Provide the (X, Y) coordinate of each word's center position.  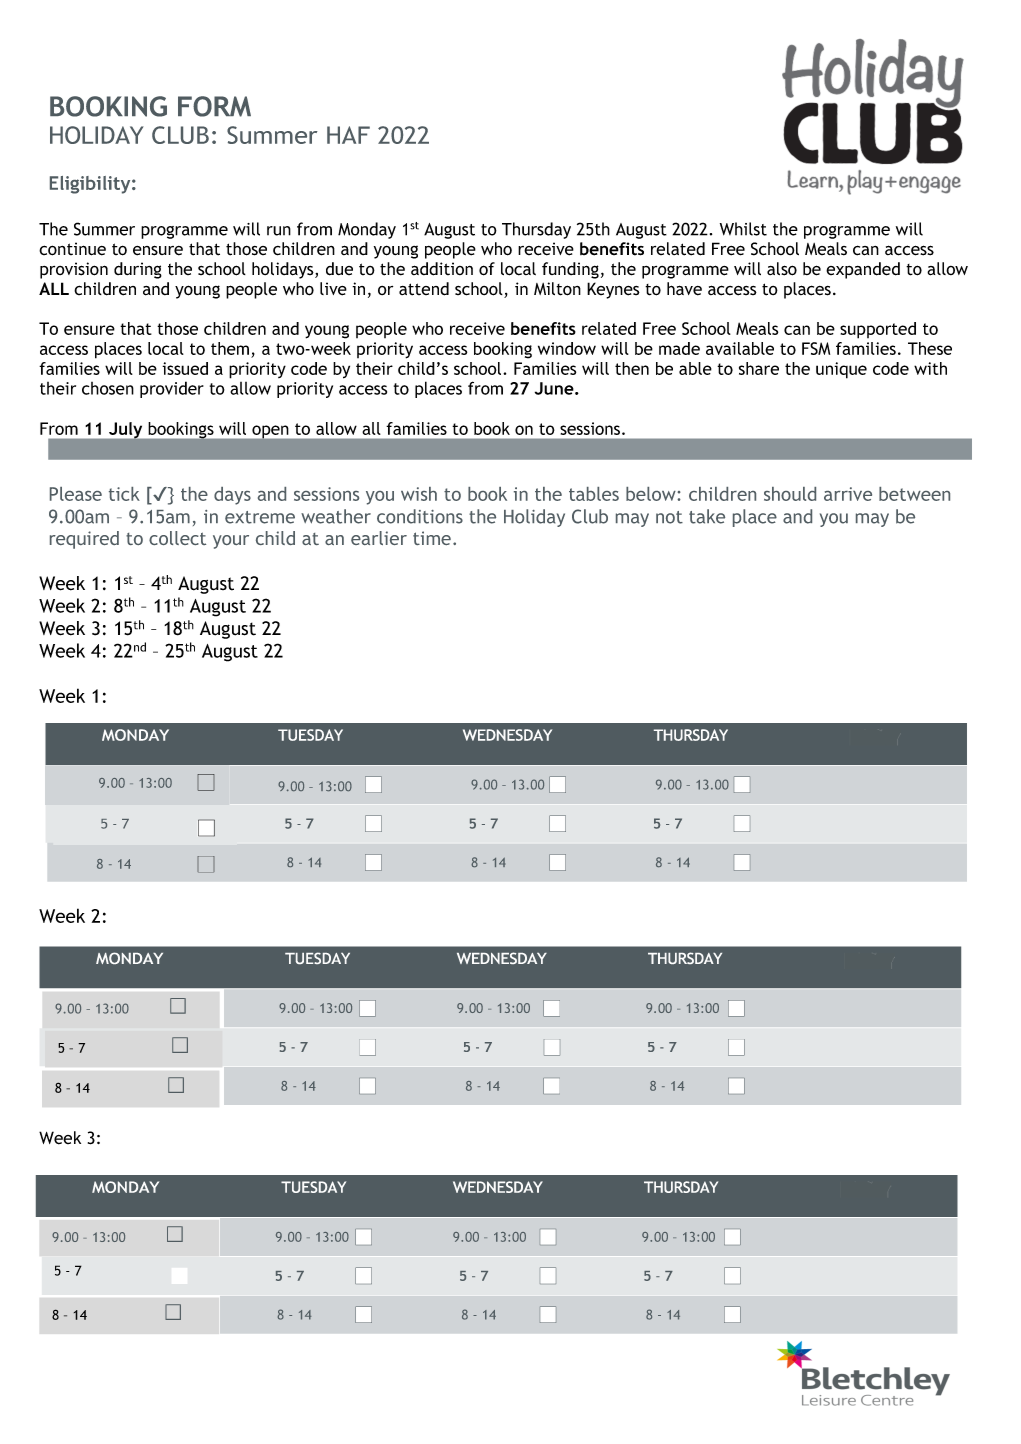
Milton (557, 289)
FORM (214, 106)
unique (841, 370)
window (567, 348)
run (279, 231)
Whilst (743, 229)
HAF (348, 135)
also (782, 269)
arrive (848, 494)
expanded (863, 270)
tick (124, 494)
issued (185, 368)
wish (419, 494)
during (138, 270)
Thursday (536, 230)
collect (177, 538)
